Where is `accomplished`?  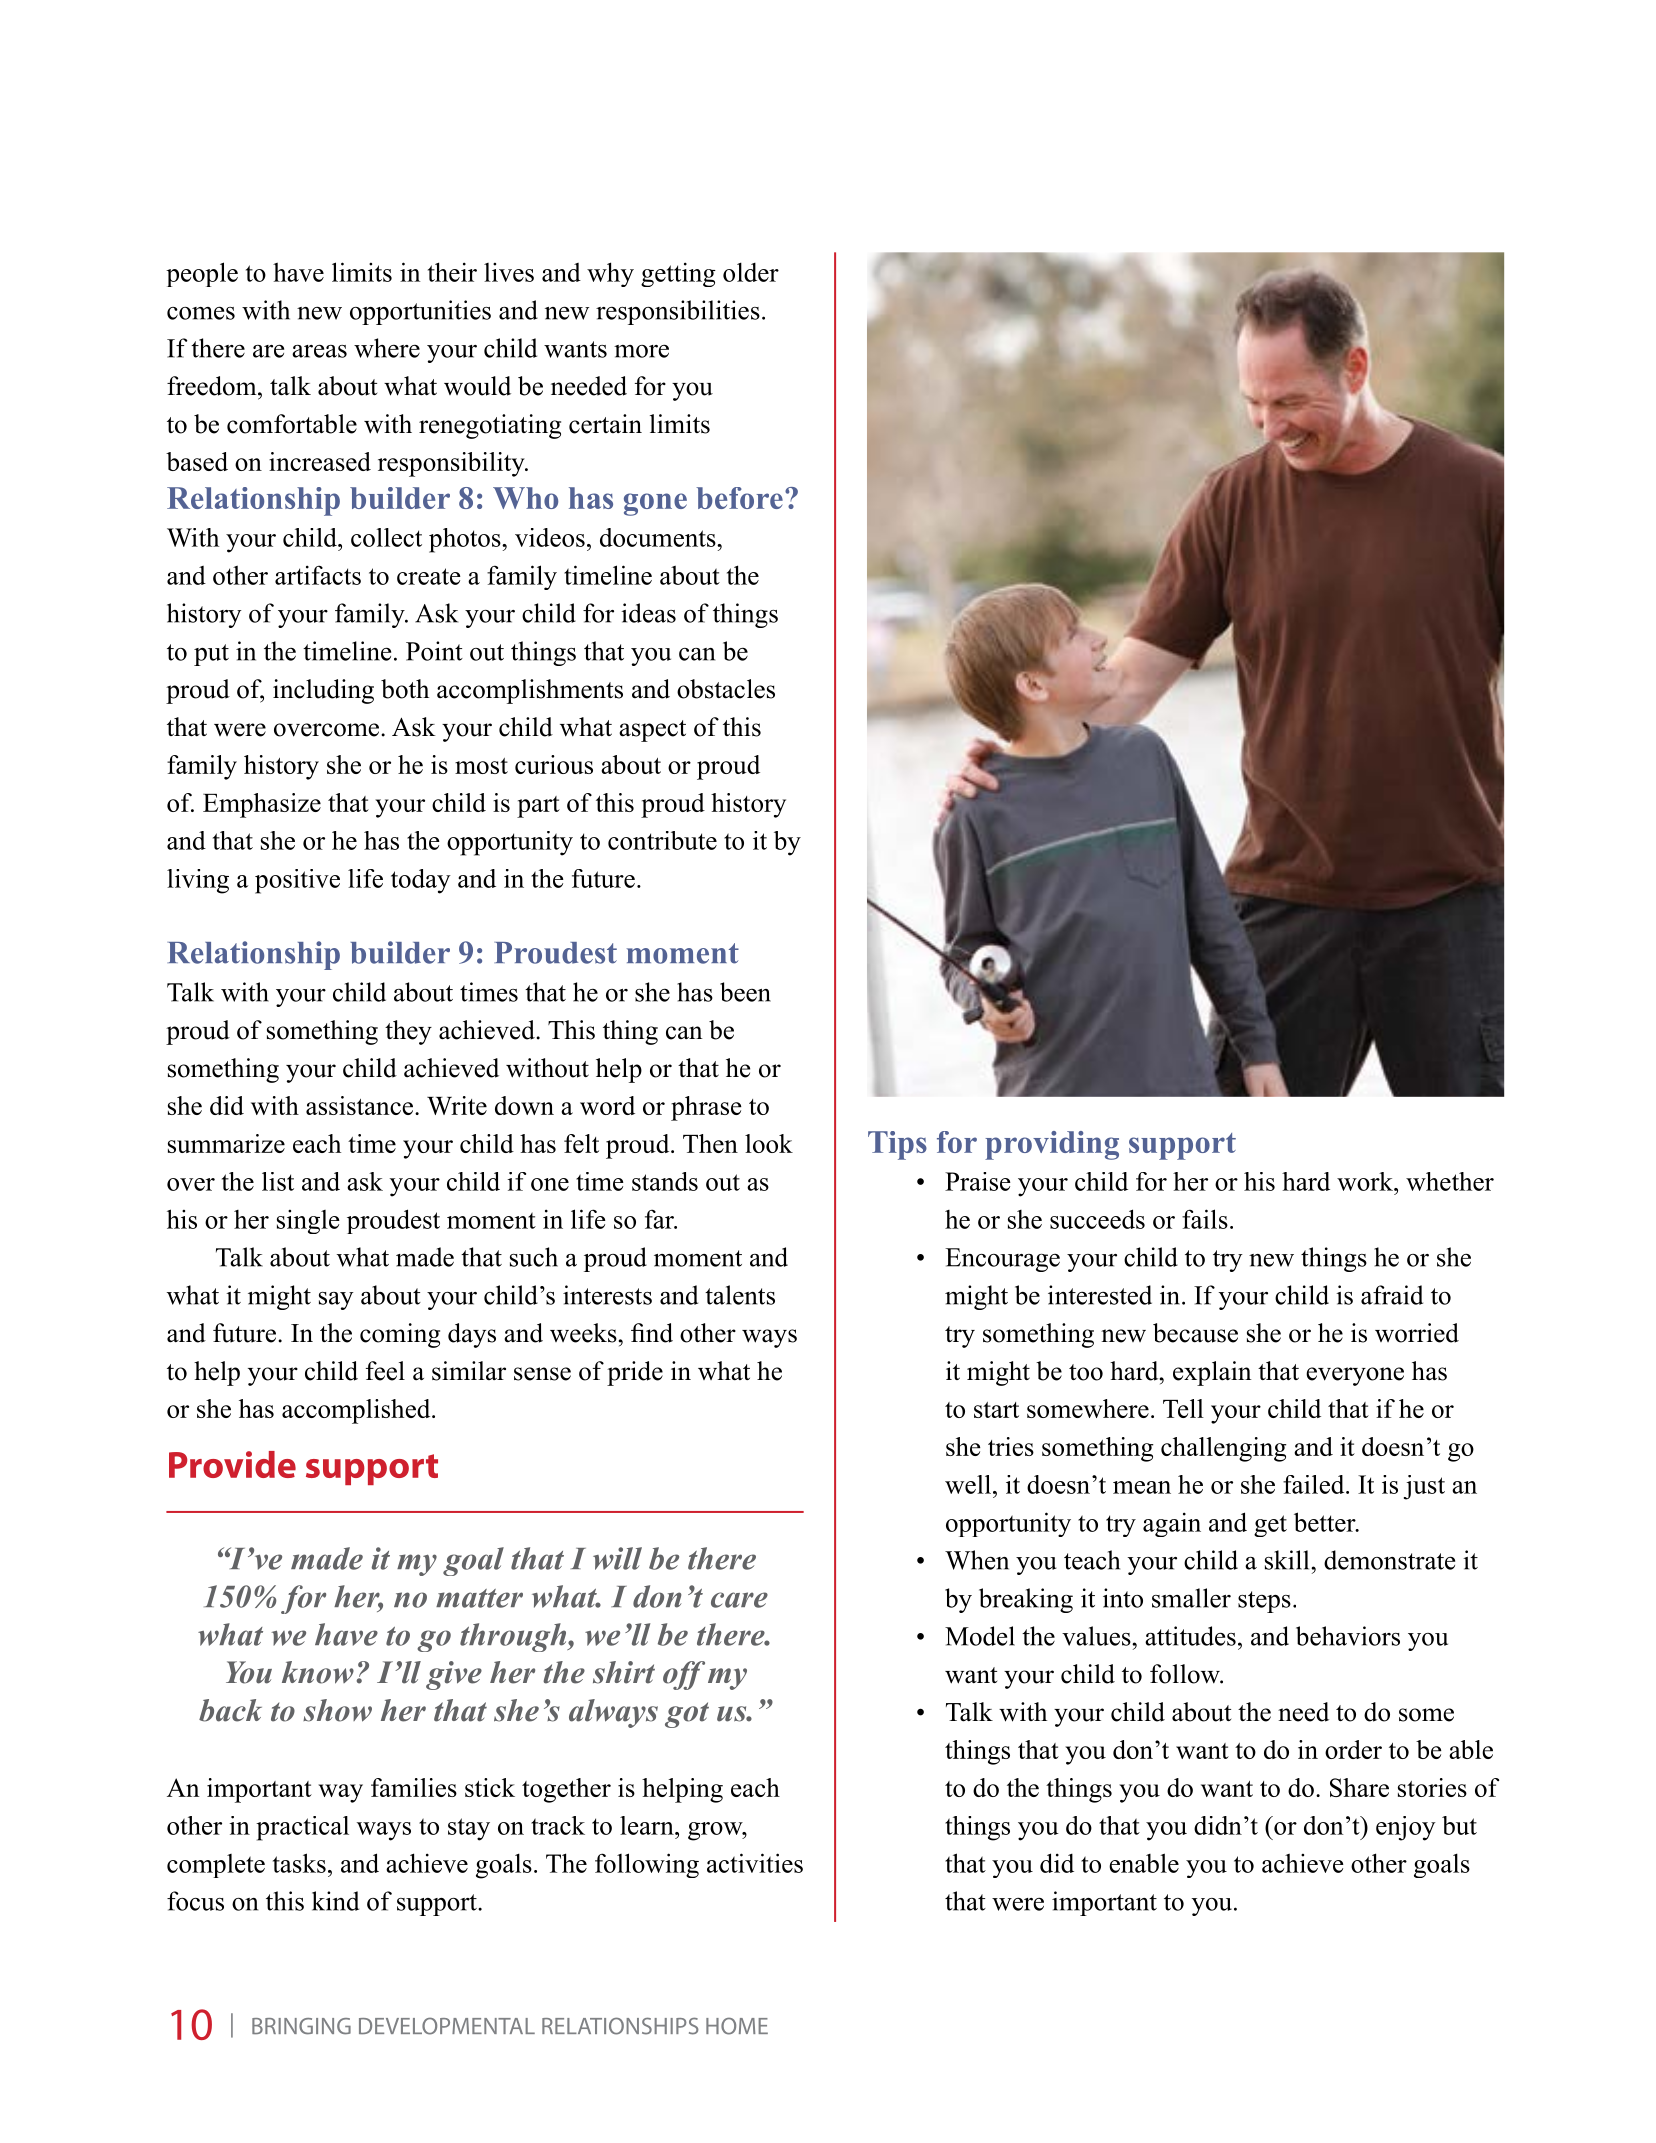 accomplished is located at coordinates (357, 1411).
